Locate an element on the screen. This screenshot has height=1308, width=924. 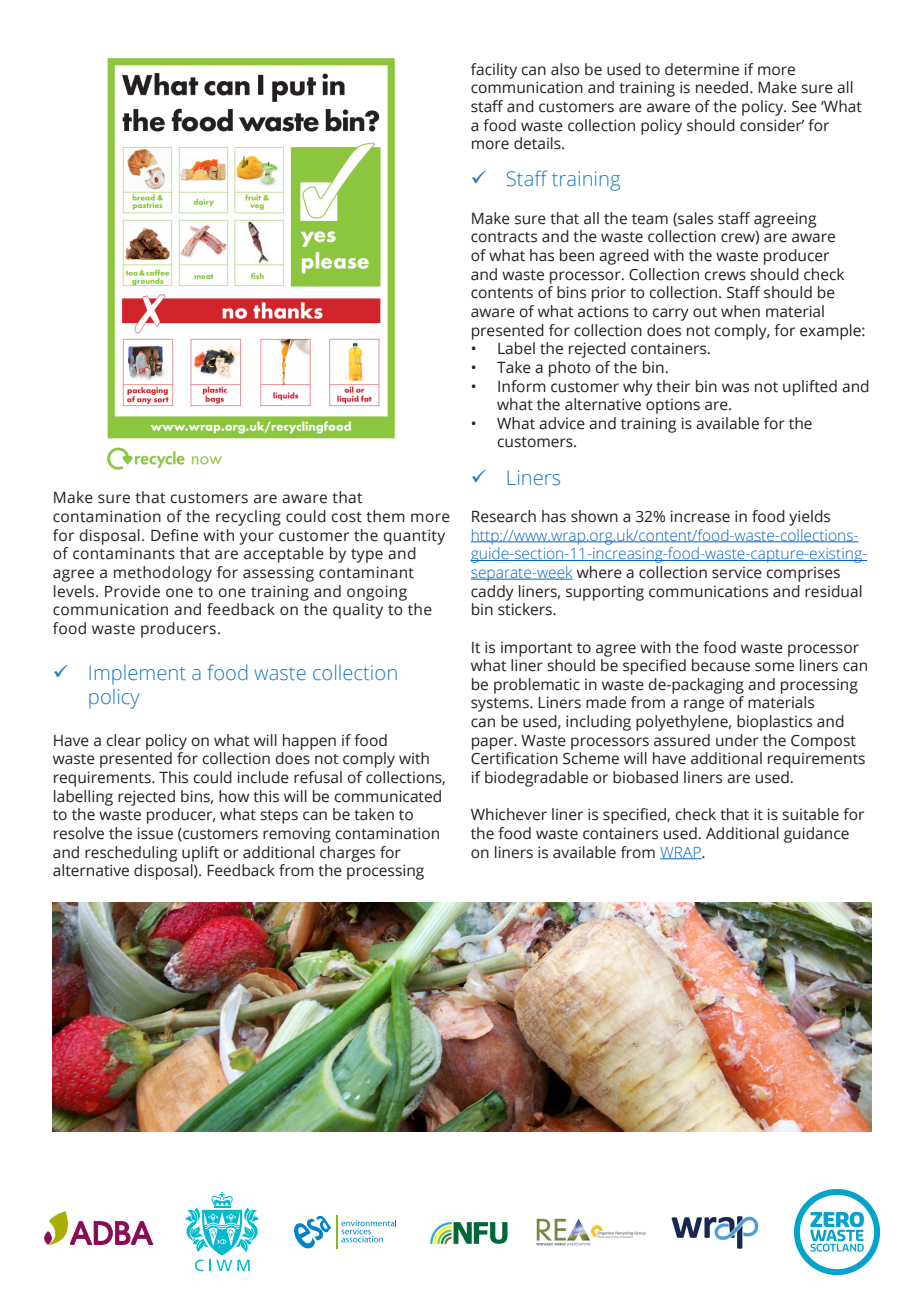
also is located at coordinates (565, 69).
